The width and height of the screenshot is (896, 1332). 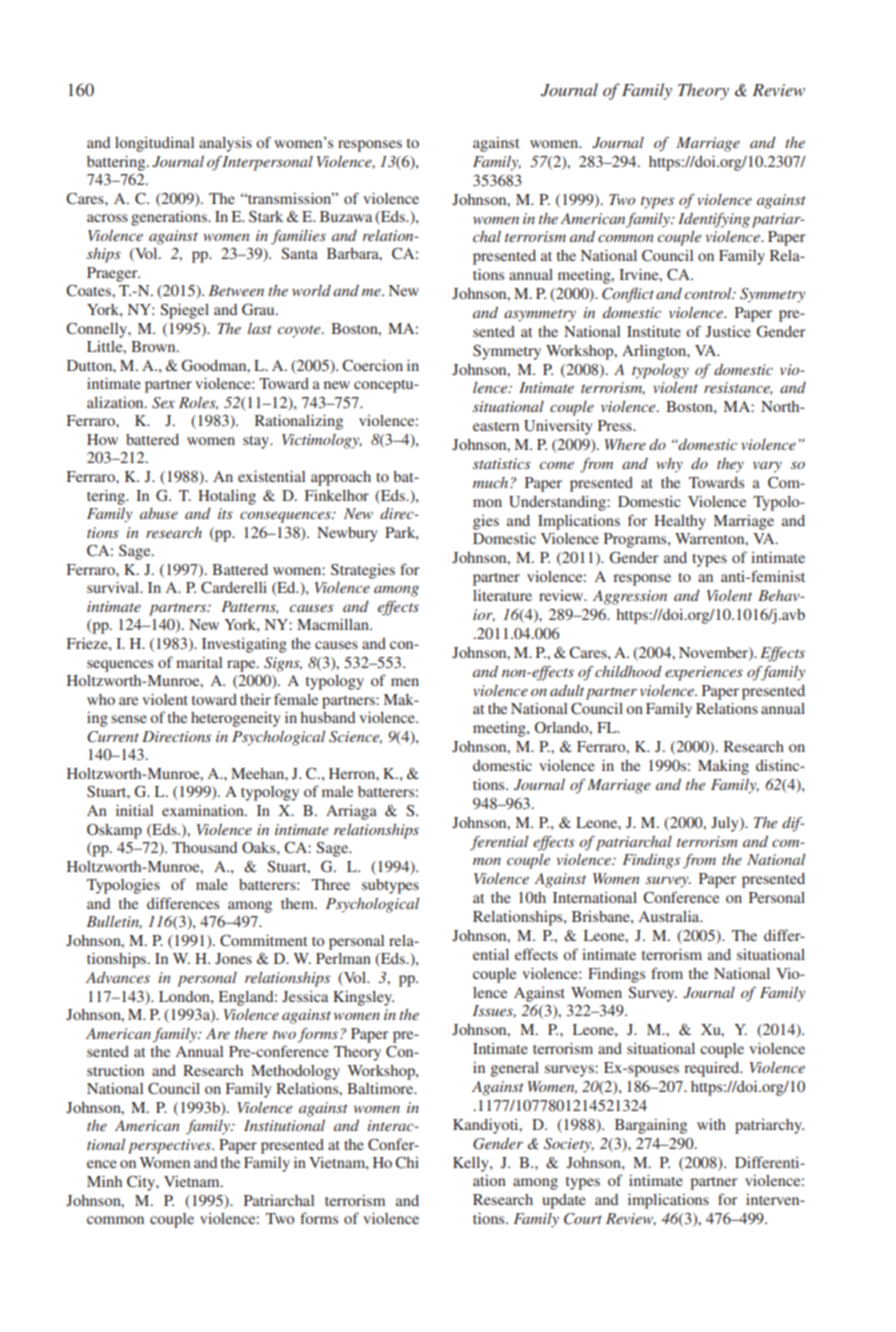 I want to click on husband, so click(x=328, y=717).
